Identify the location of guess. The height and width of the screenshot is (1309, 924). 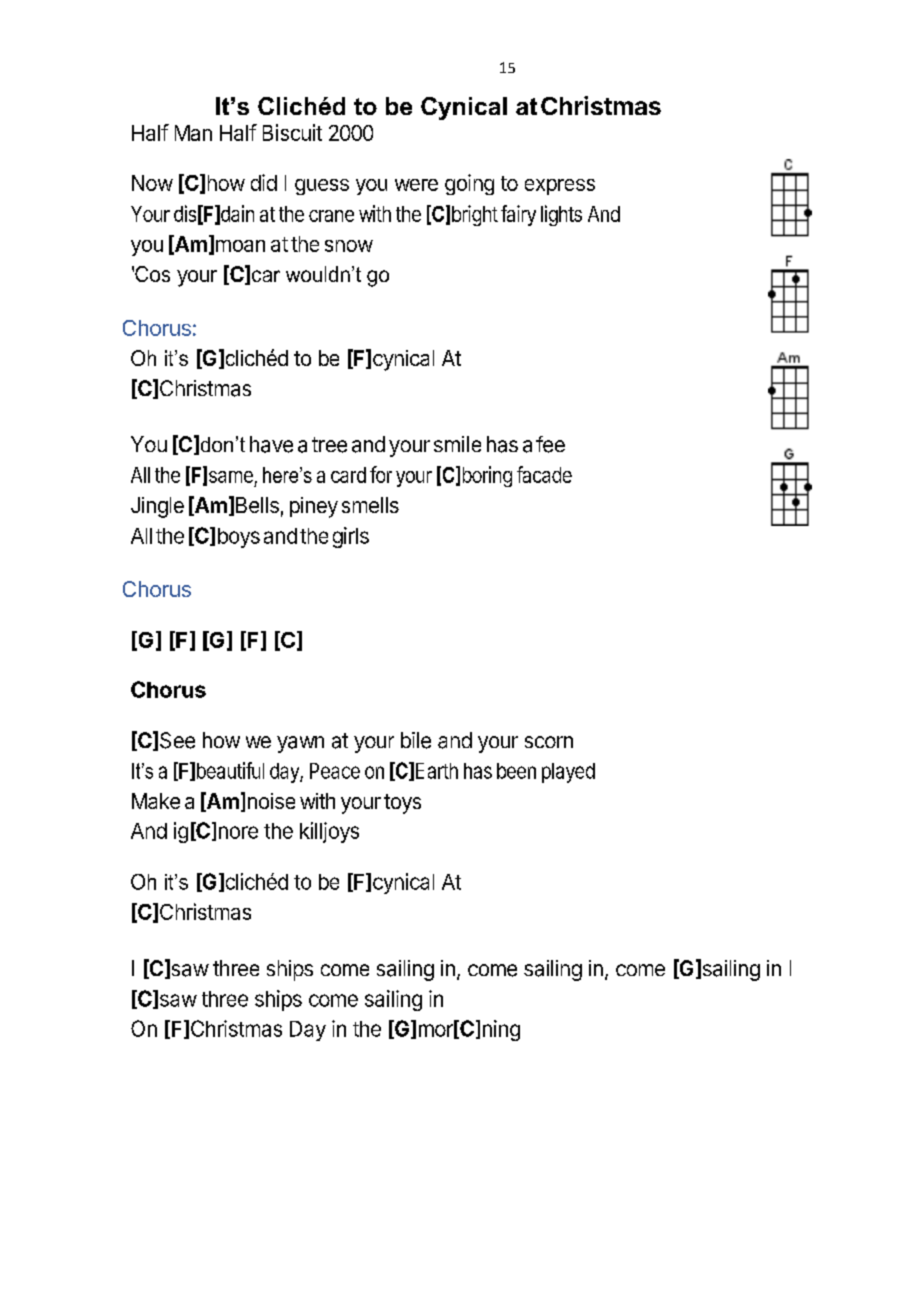
(322, 187).
